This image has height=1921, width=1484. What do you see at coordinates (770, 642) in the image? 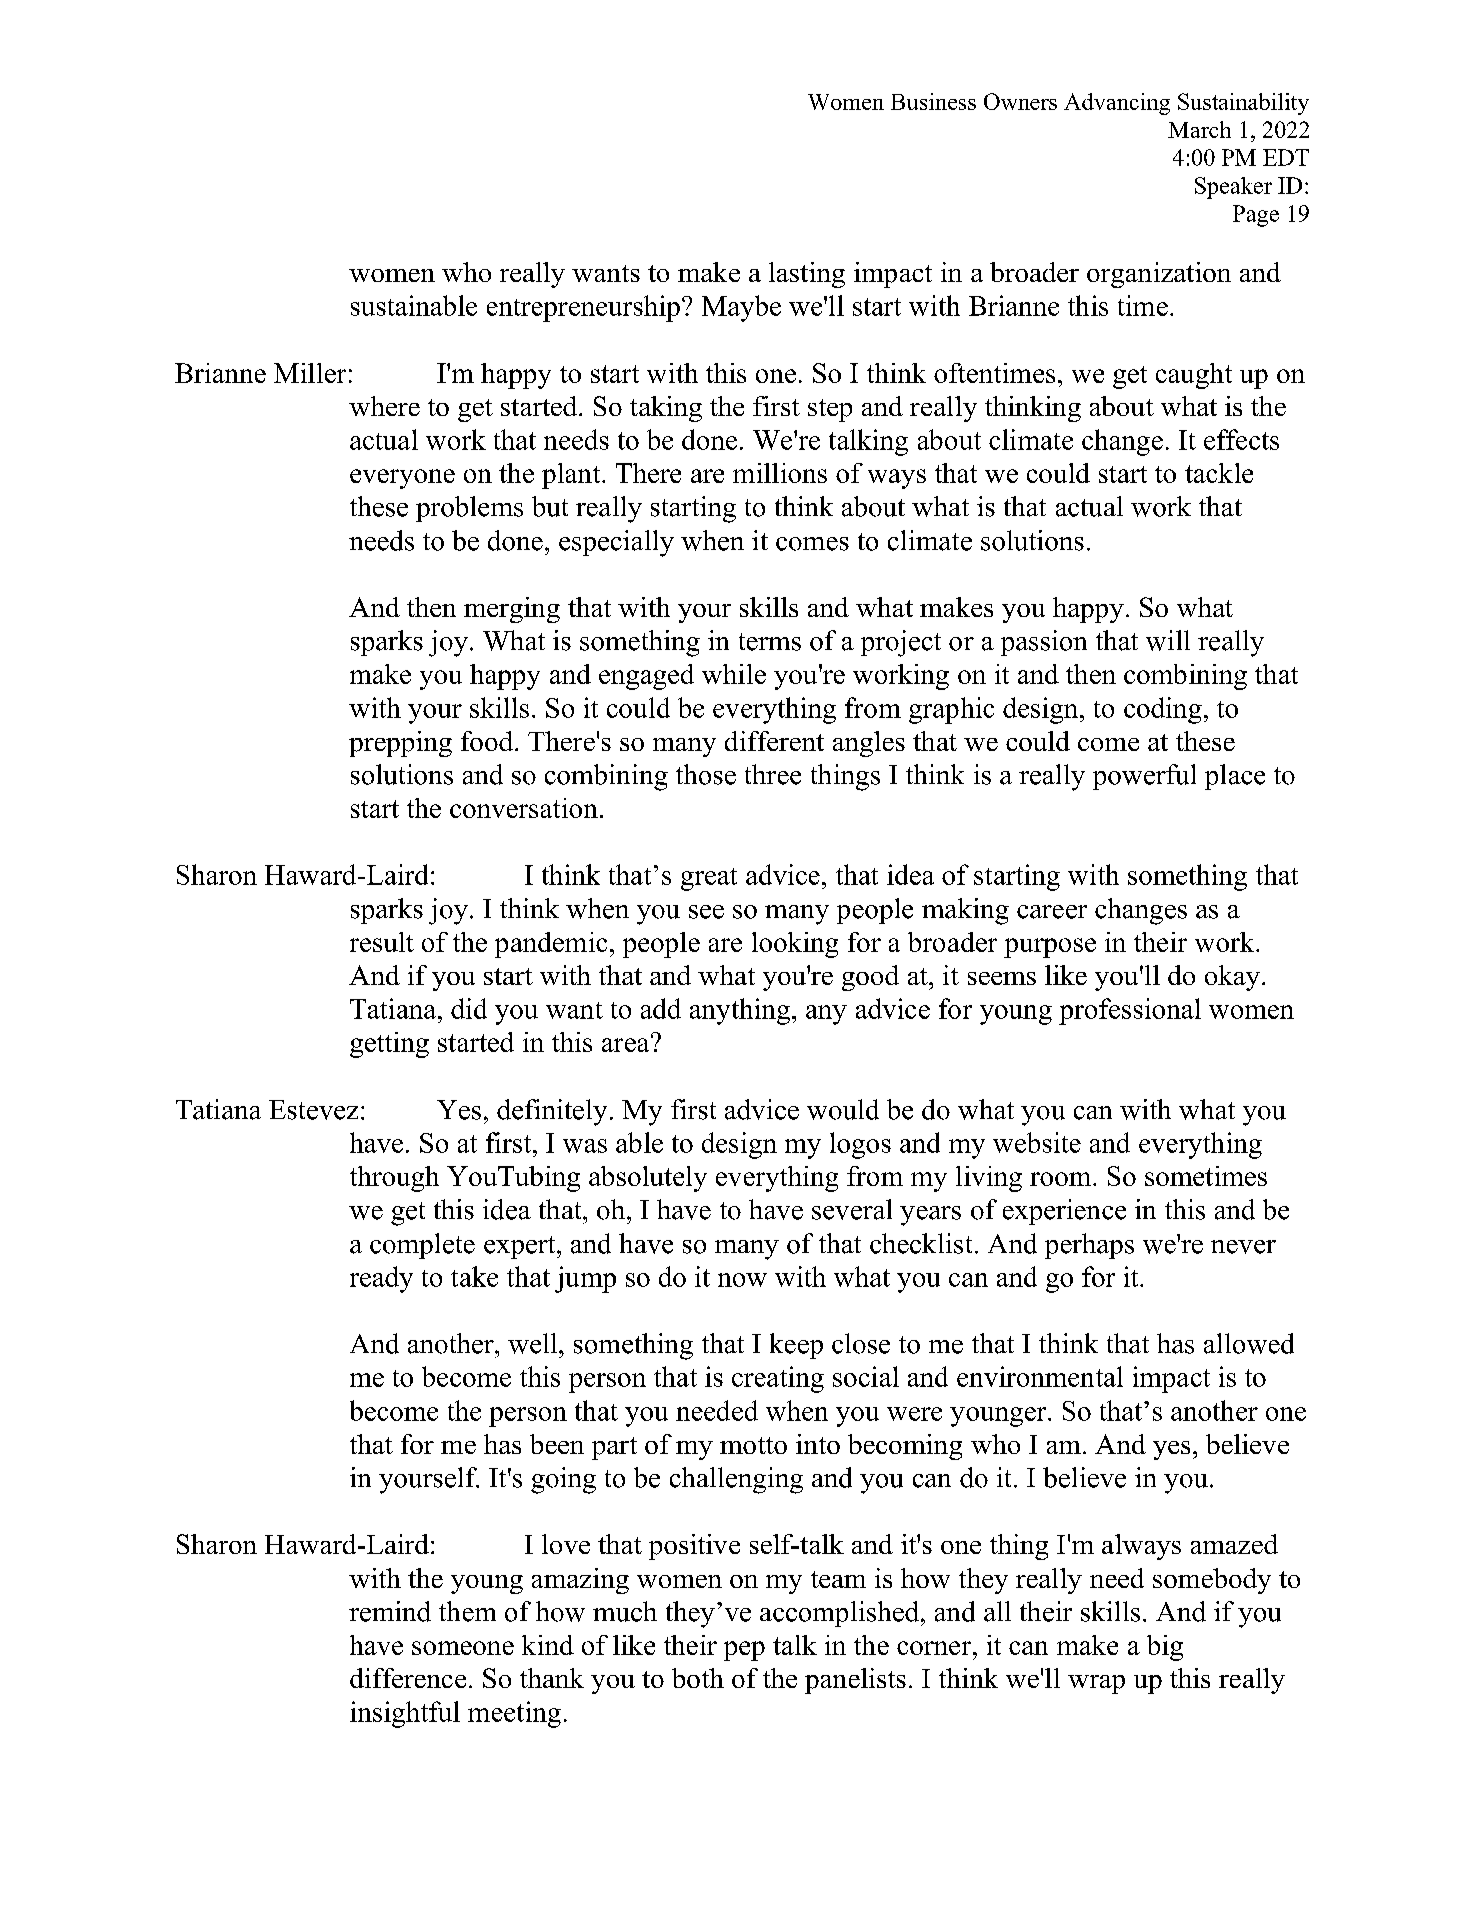
I see `terms` at bounding box center [770, 642].
